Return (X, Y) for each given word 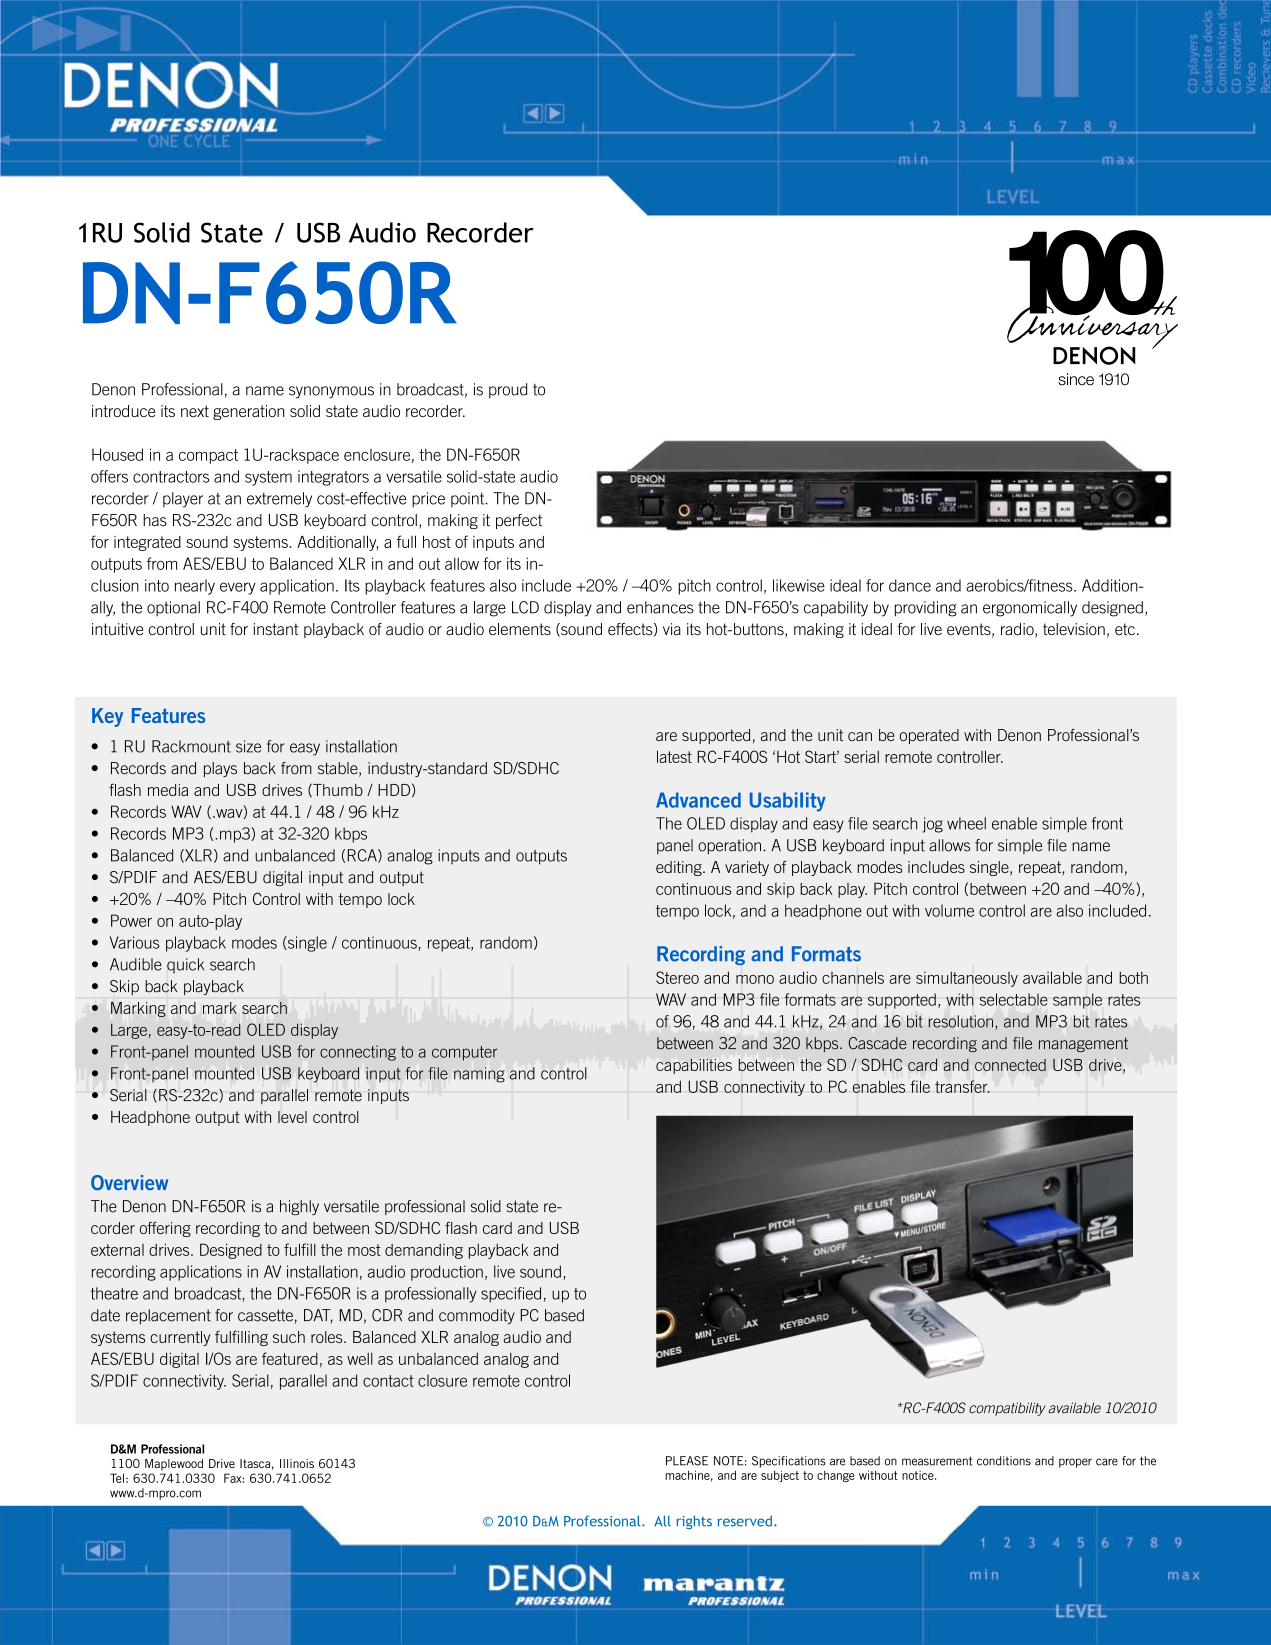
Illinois (297, 1463)
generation (248, 412)
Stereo (677, 977)
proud (508, 391)
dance (910, 585)
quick (185, 965)
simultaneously (967, 979)
